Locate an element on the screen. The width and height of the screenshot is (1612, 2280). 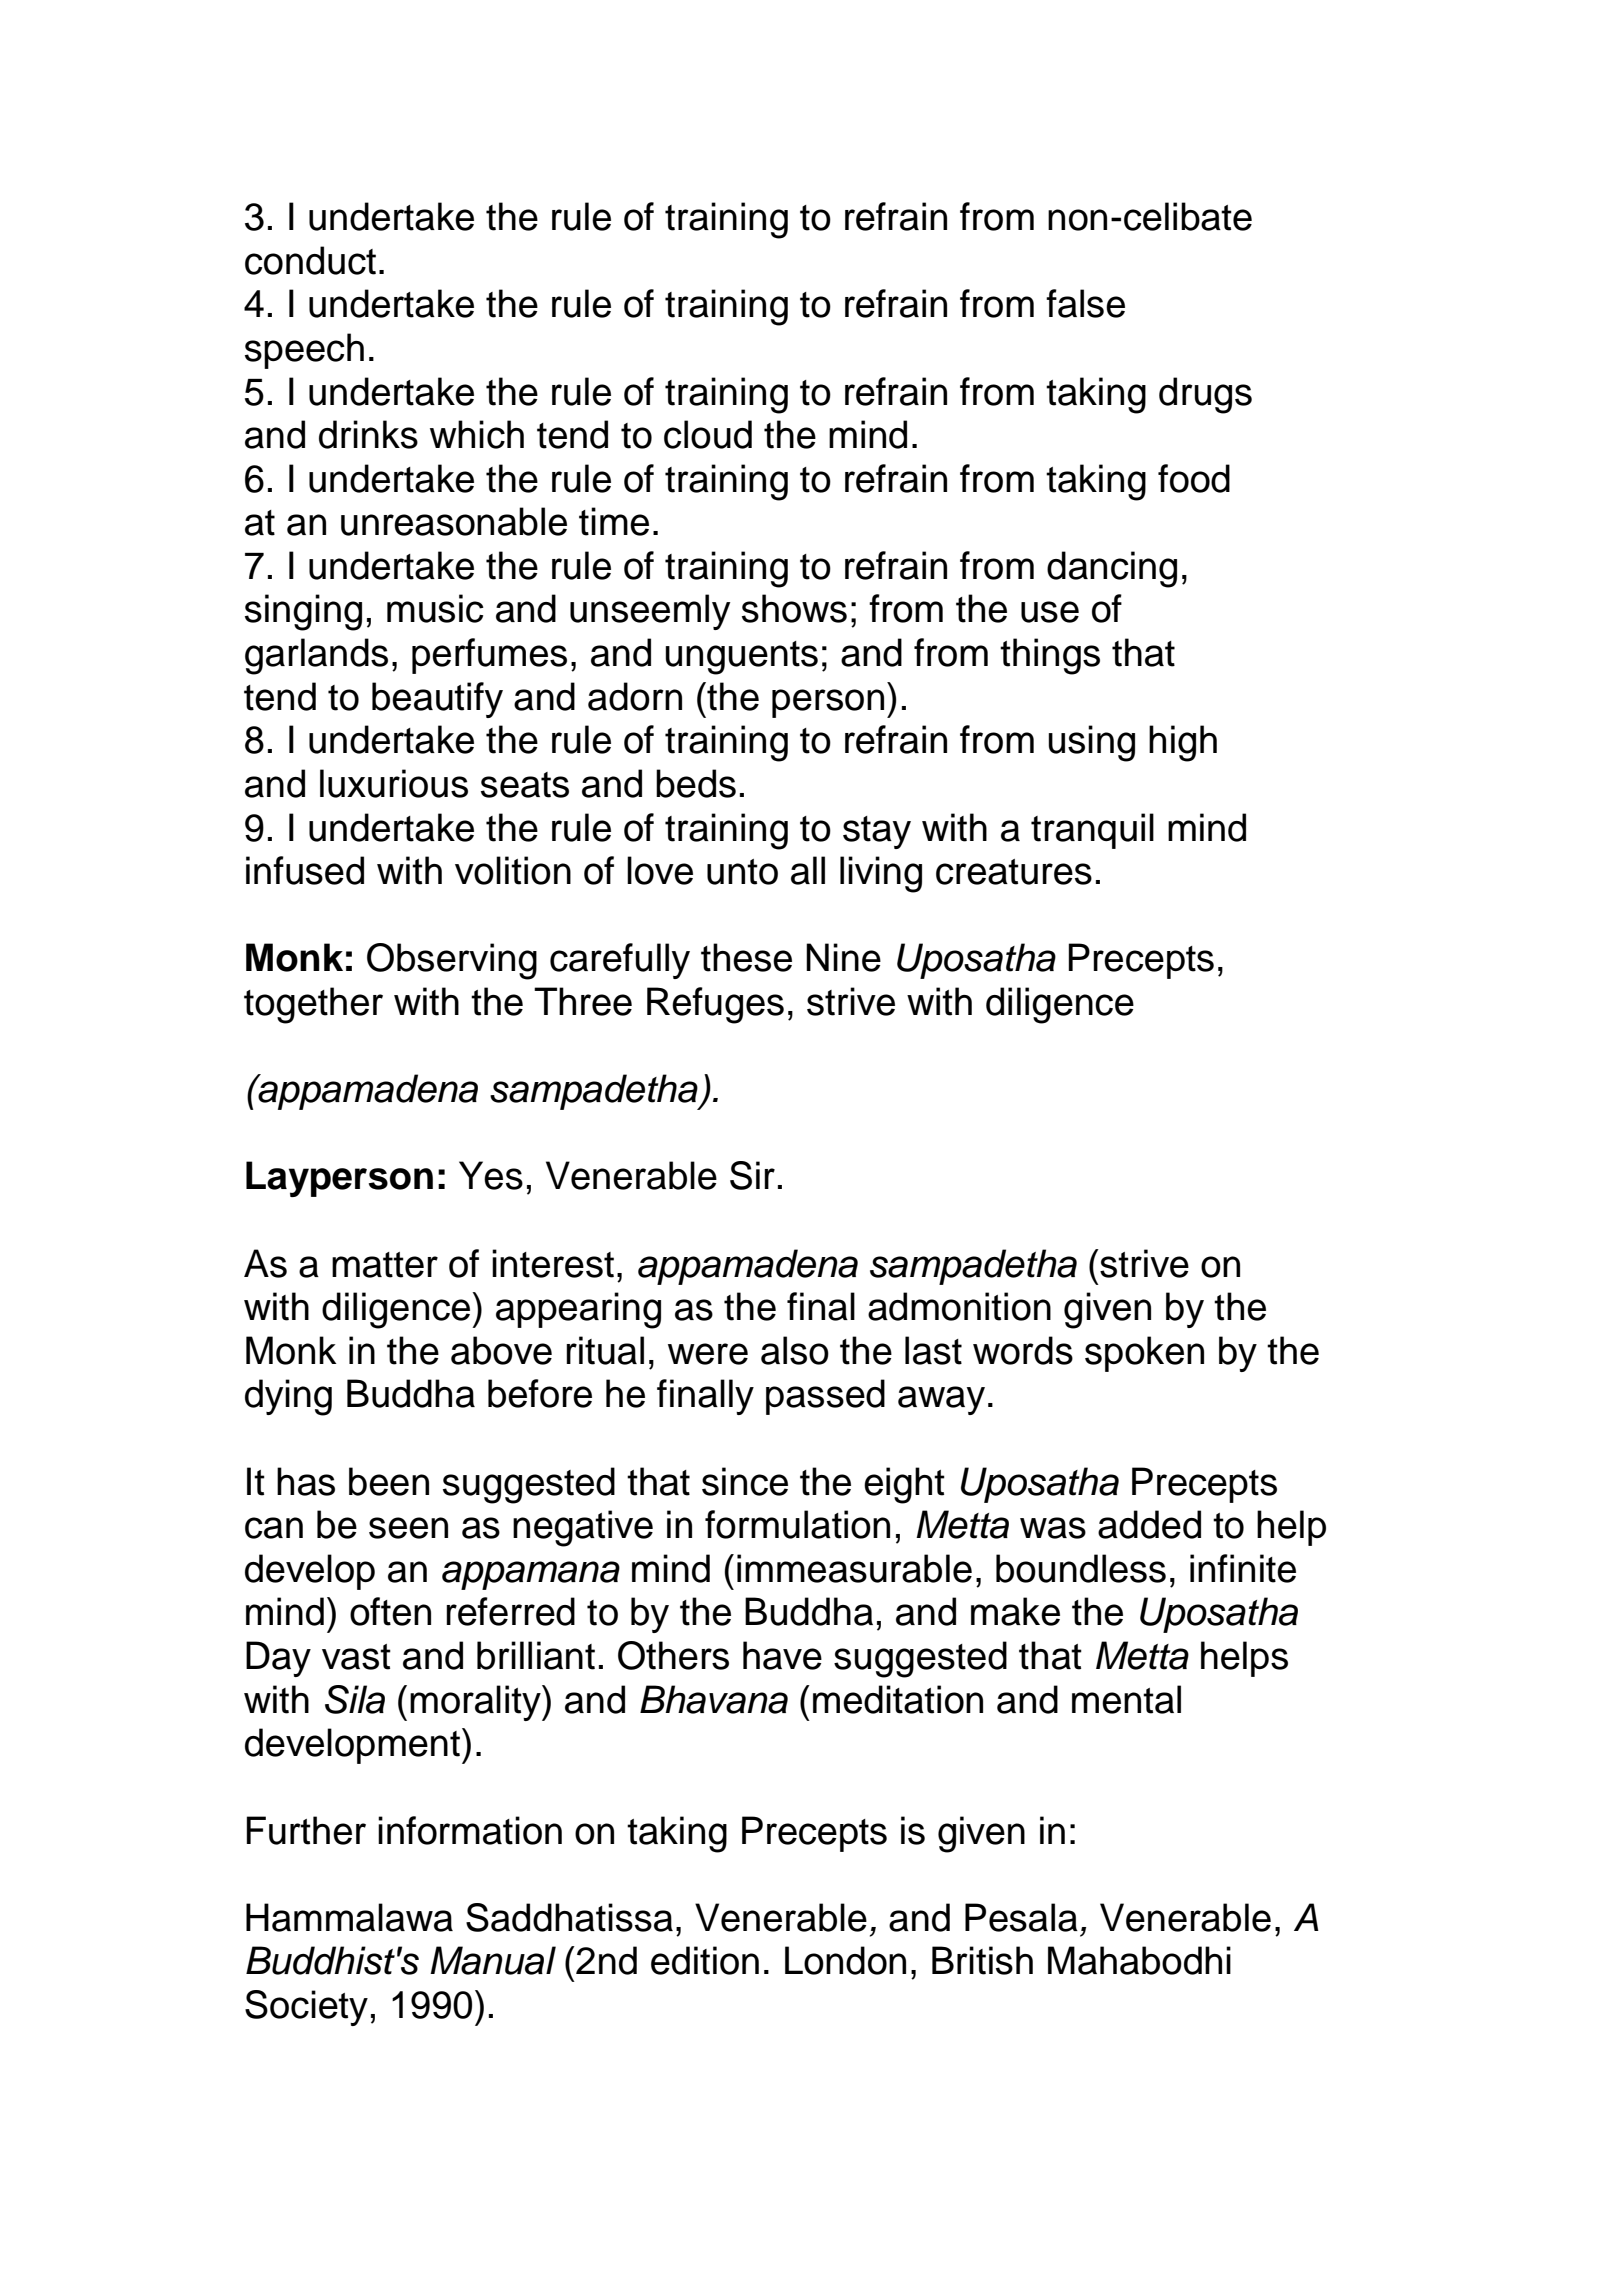
cloud is located at coordinates (708, 434).
